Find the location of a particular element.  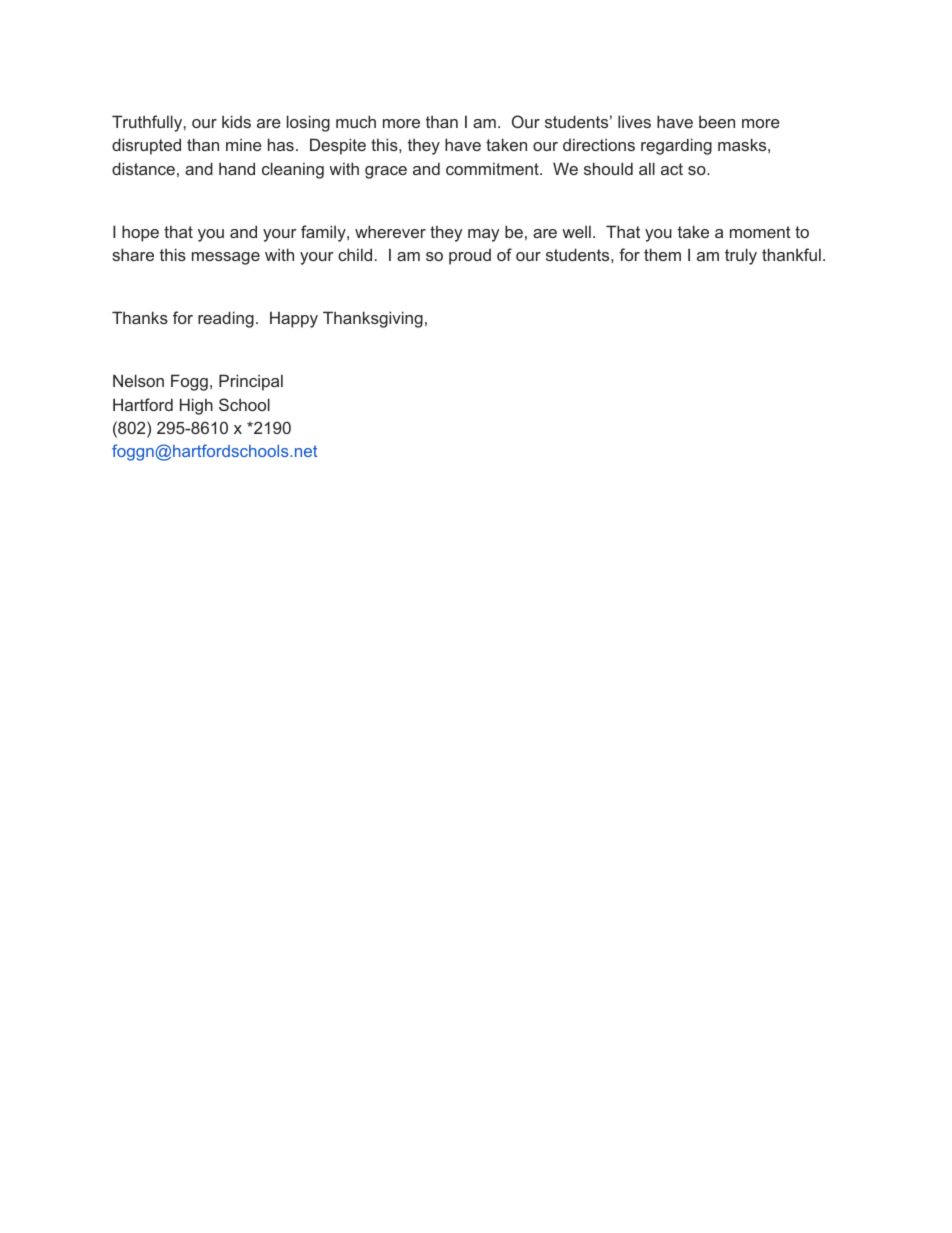

kids is located at coordinates (236, 121).
